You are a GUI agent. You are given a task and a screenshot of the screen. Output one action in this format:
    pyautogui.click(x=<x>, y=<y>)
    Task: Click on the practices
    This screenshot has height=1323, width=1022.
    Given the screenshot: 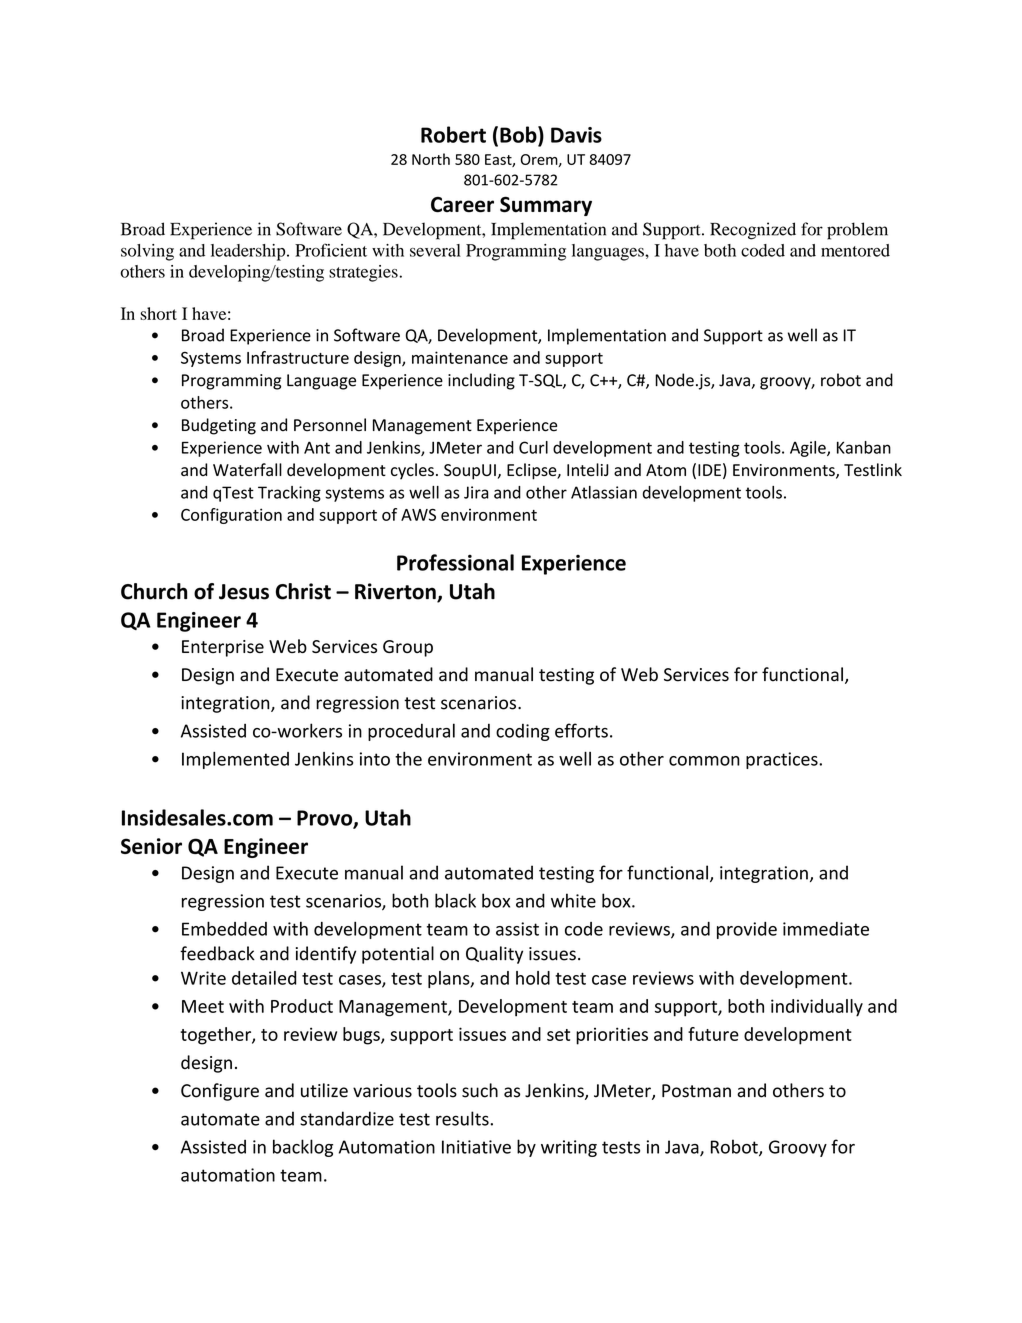 What is the action you would take?
    pyautogui.click(x=783, y=760)
